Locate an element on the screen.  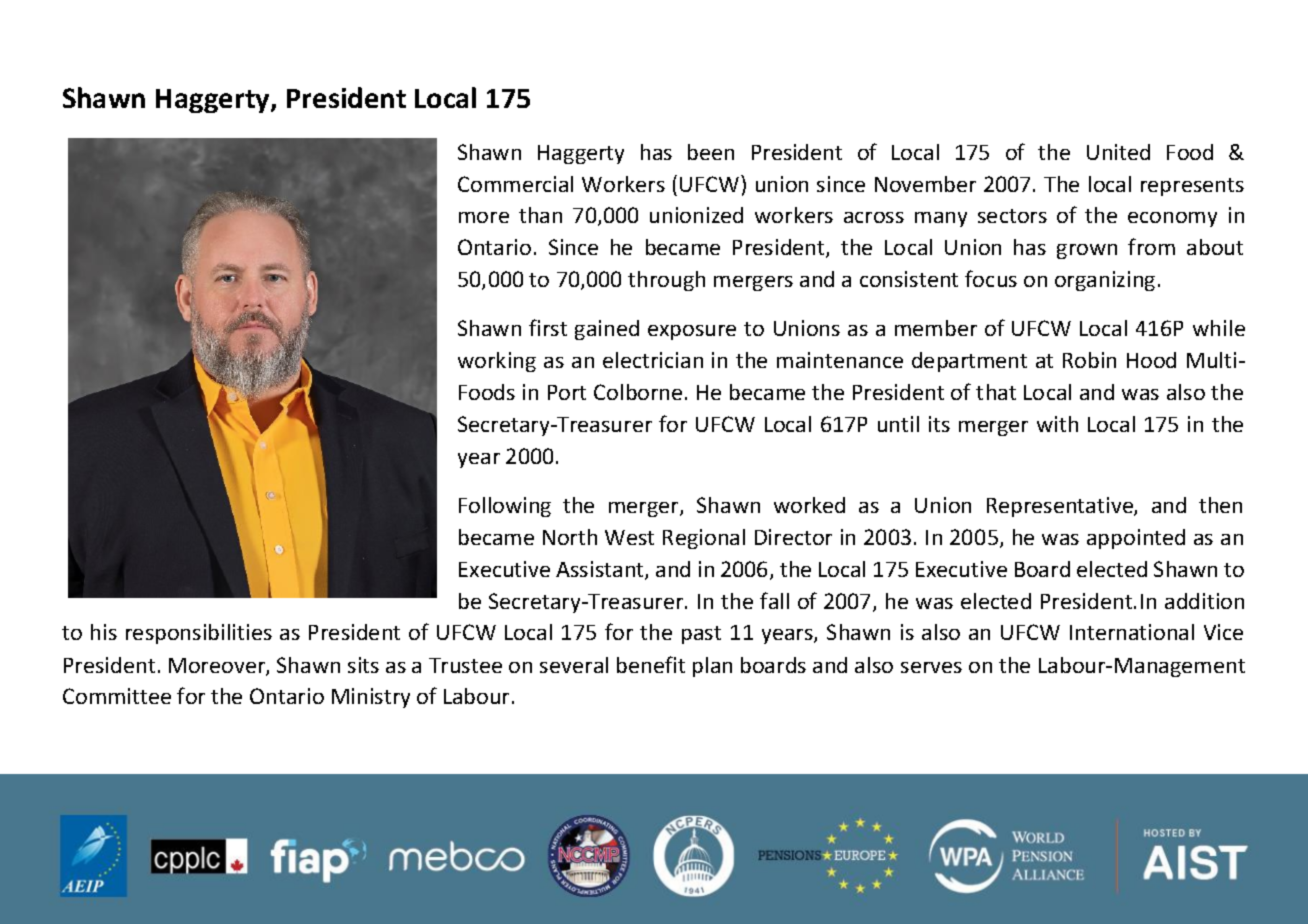
United is located at coordinates (1118, 152).
